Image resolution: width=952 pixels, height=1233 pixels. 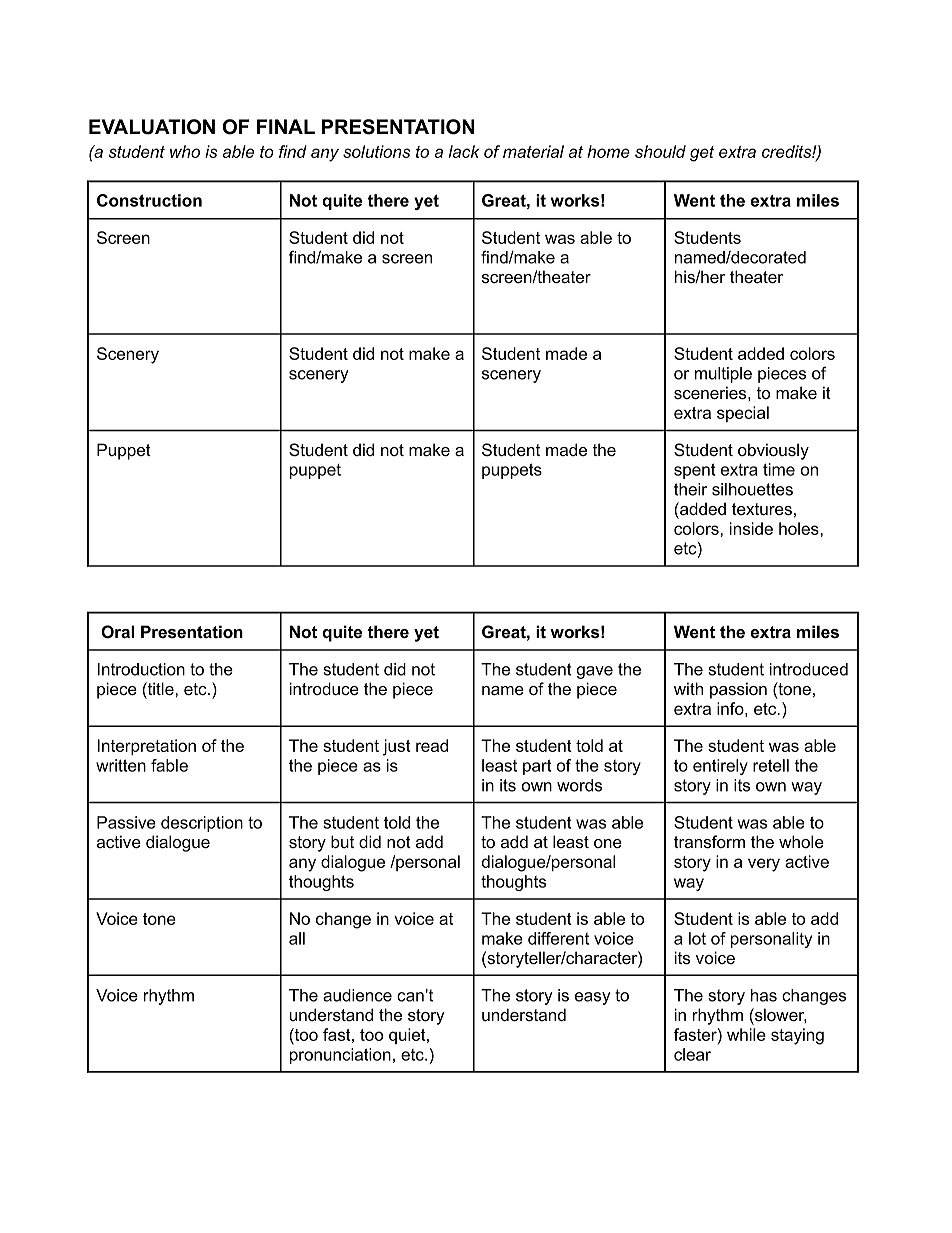 What do you see at coordinates (202, 824) in the screenshot?
I see `description` at bounding box center [202, 824].
